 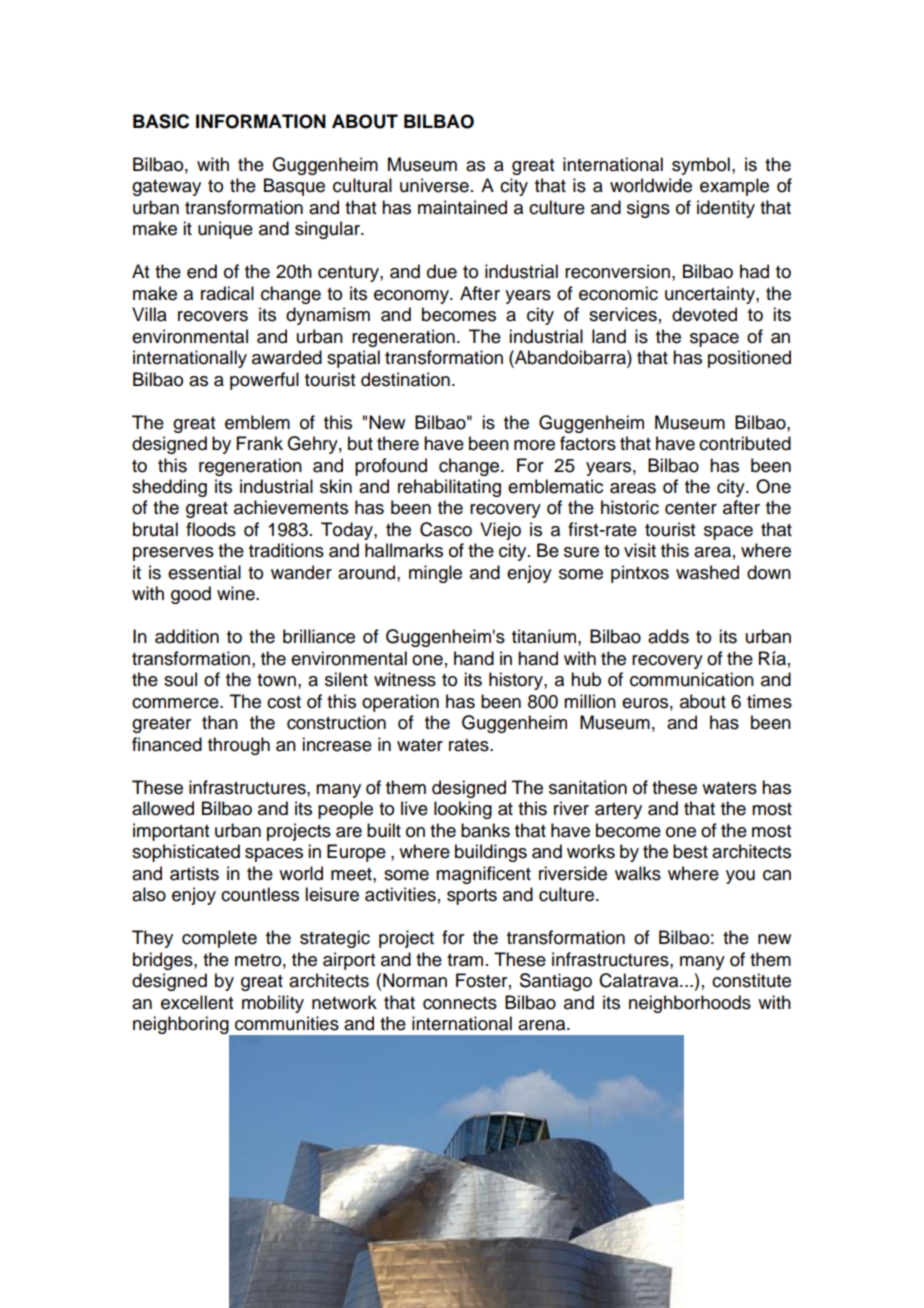 What do you see at coordinates (261, 121) in the image?
I see `INFORMATION` at bounding box center [261, 121].
